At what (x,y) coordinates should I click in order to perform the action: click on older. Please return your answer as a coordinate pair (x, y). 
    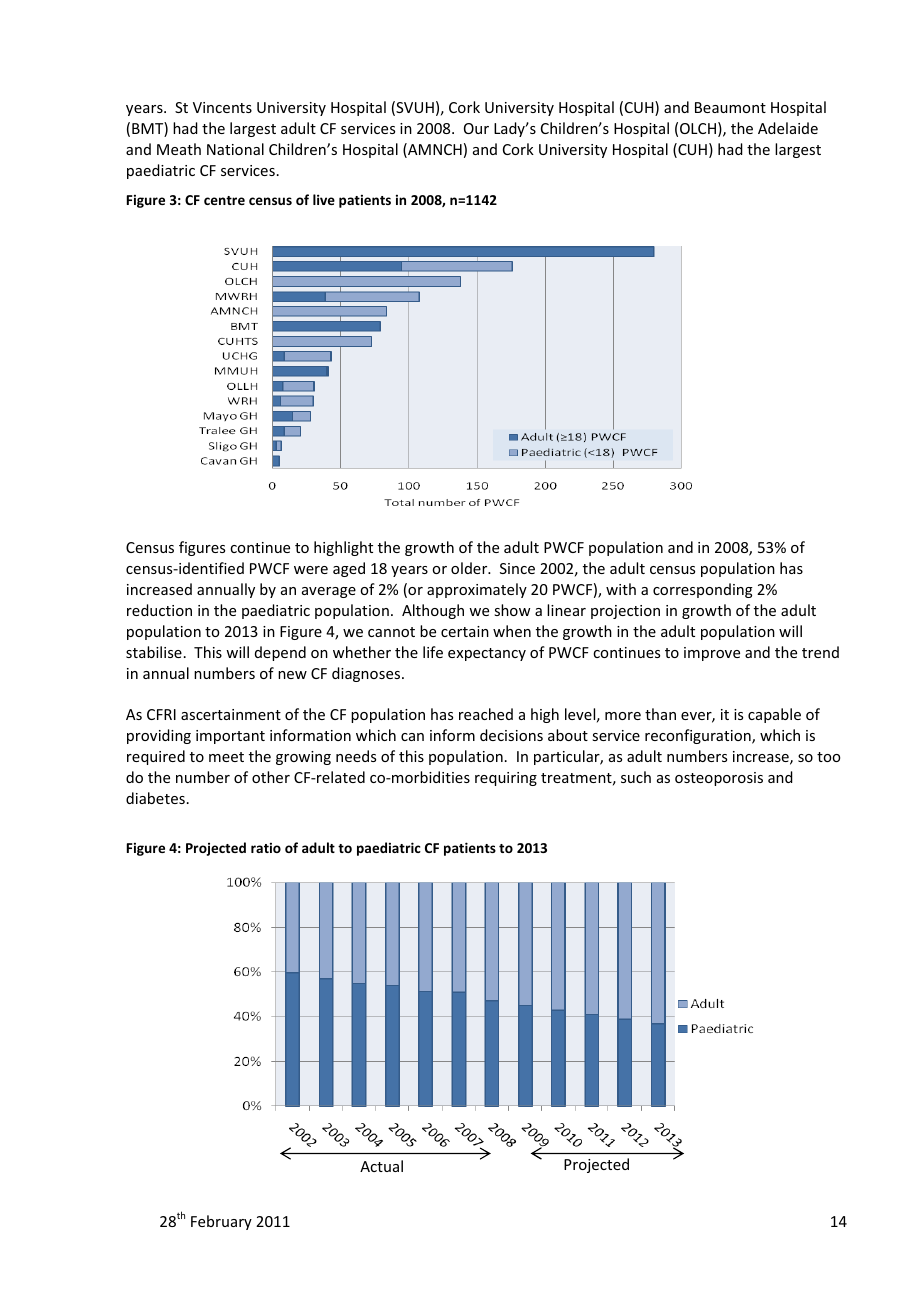
    Looking at the image, I should click on (470, 568).
